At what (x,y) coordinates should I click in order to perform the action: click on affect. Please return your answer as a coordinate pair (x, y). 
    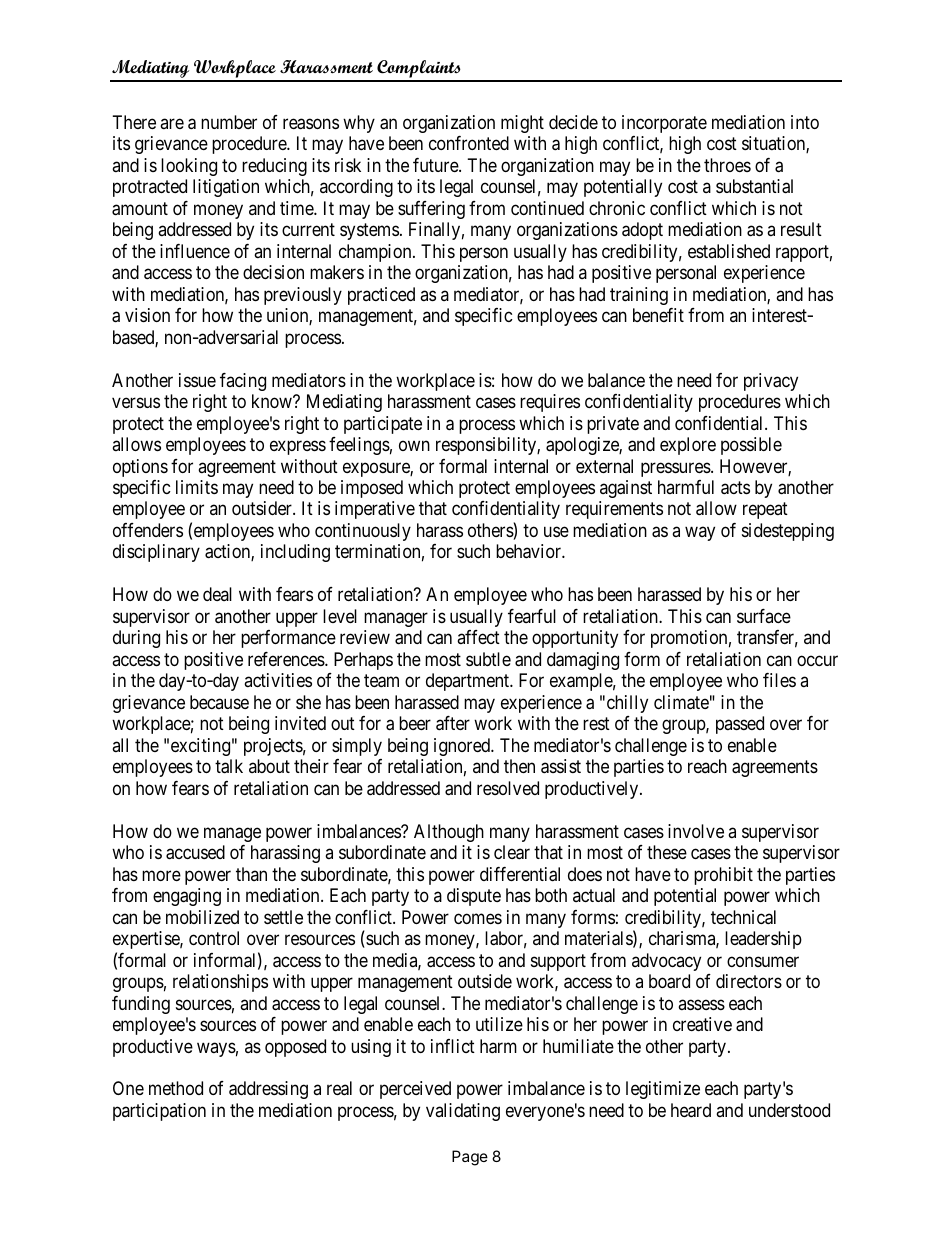
    Looking at the image, I should click on (478, 637).
